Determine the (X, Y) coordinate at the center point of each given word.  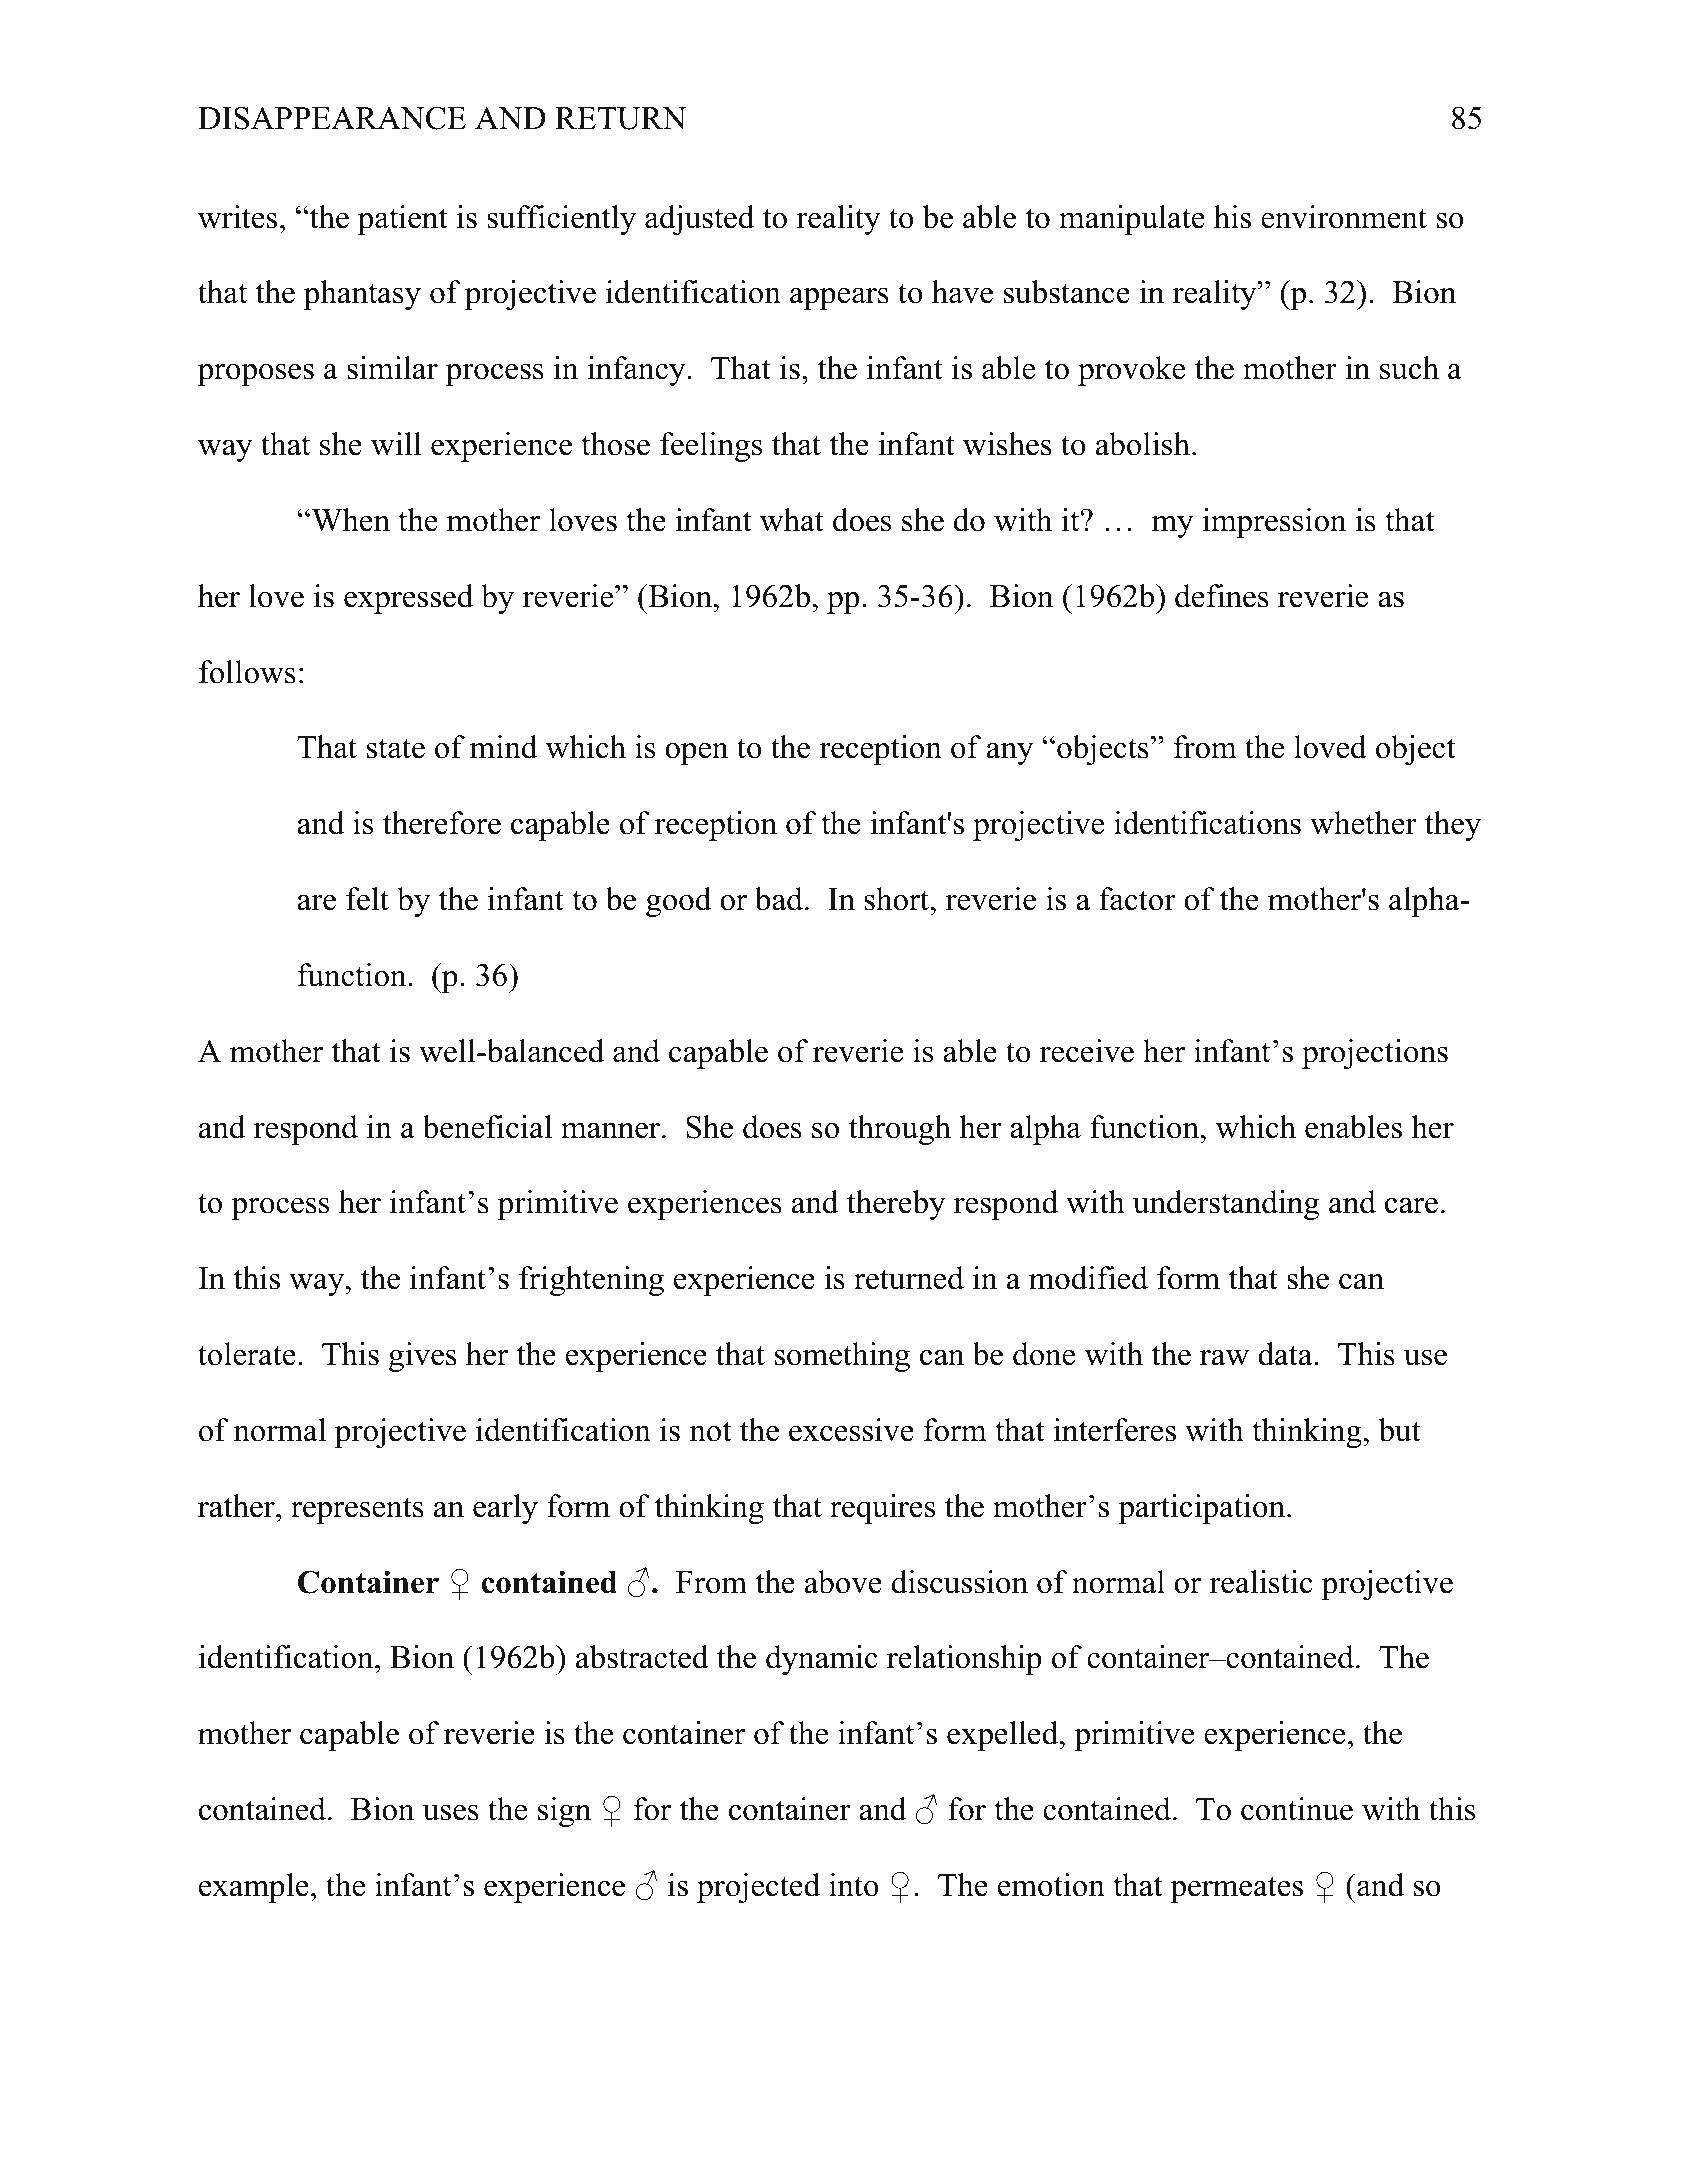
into (854, 1885)
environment (1344, 217)
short (898, 899)
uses (451, 1813)
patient (403, 220)
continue (1297, 1809)
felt (367, 899)
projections (1375, 1054)
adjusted (699, 220)
